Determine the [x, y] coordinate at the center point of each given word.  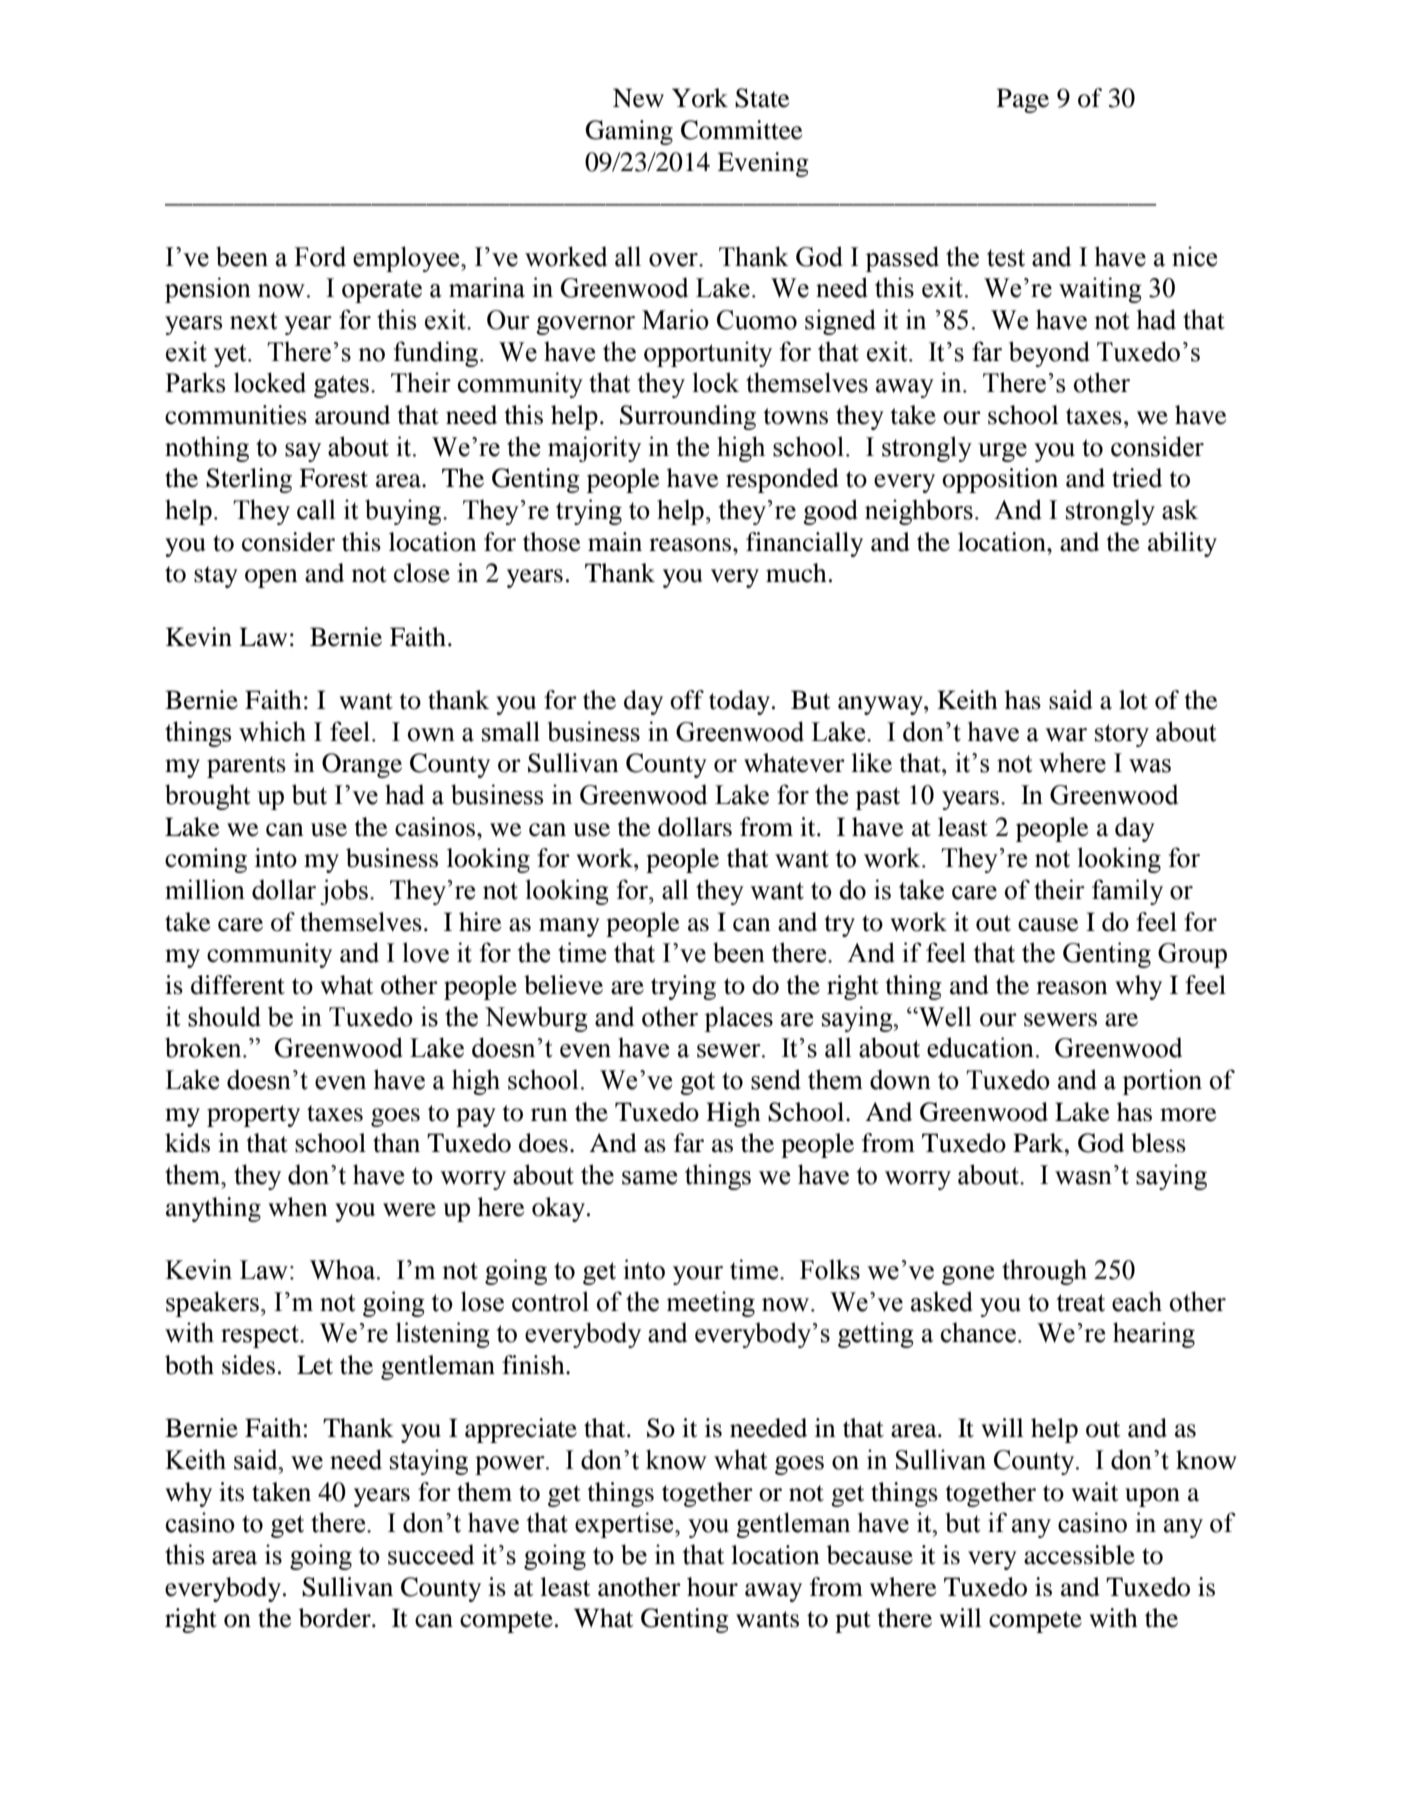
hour [712, 1587]
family [1127, 892]
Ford [320, 256]
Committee [741, 130]
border [336, 1618]
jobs [344, 892]
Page [1023, 100]
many [569, 927]
